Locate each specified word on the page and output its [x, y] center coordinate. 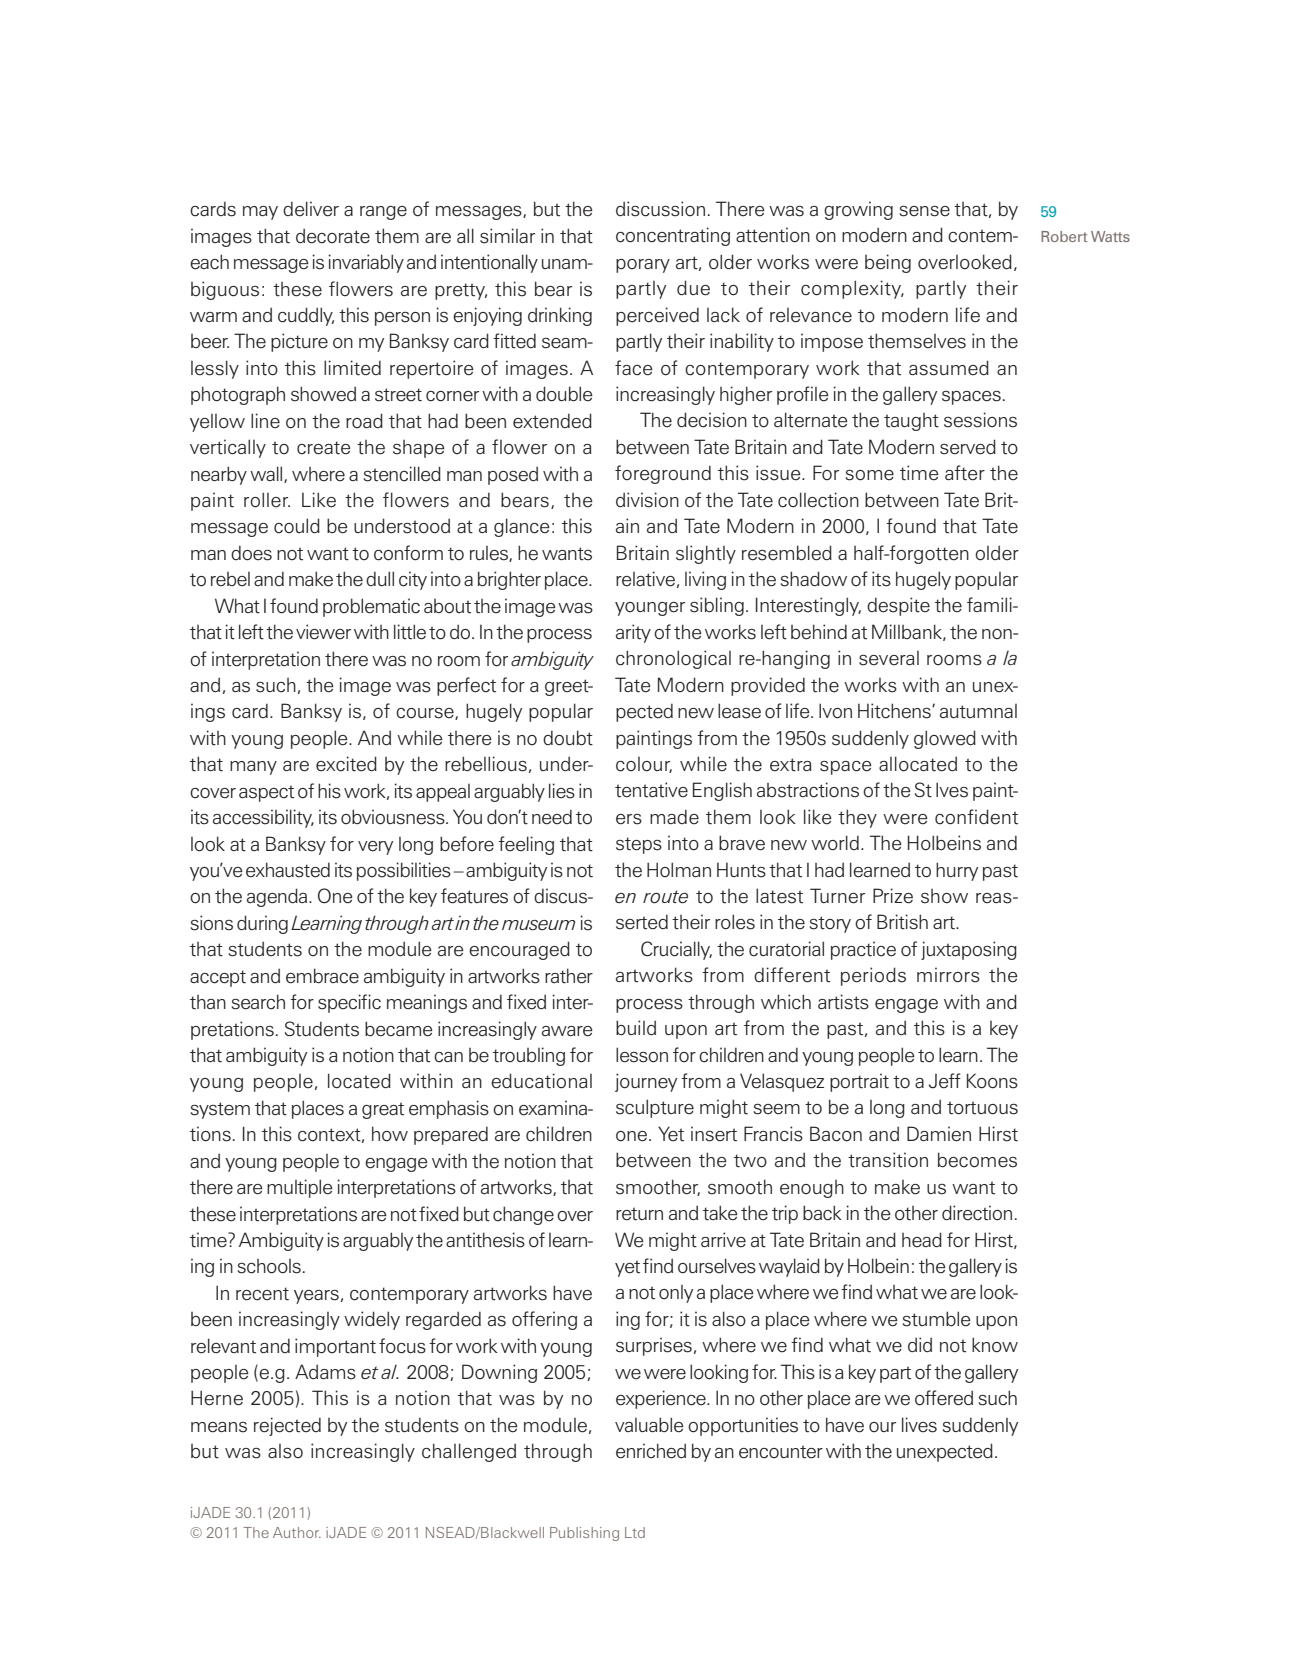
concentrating [673, 236]
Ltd [635, 1532]
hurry [957, 871]
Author [297, 1532]
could [297, 526]
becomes [977, 1160]
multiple [300, 1188]
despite [898, 606]
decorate [333, 236]
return [639, 1214]
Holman [679, 869]
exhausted [288, 870]
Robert [1064, 236]
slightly [706, 554]
